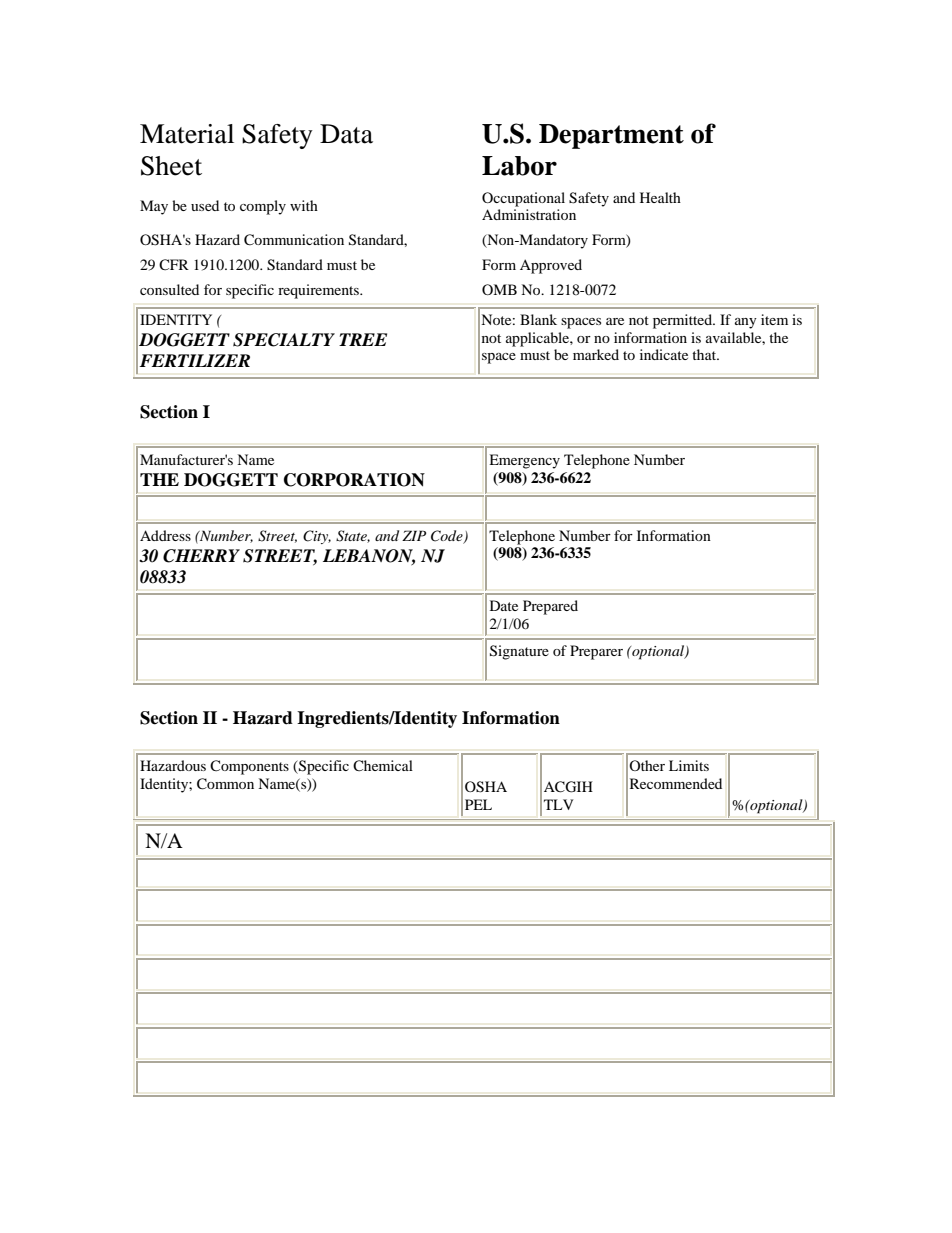 This document has width=952, height=1233. What do you see at coordinates (524, 461) in the document?
I see `Emergency` at bounding box center [524, 461].
